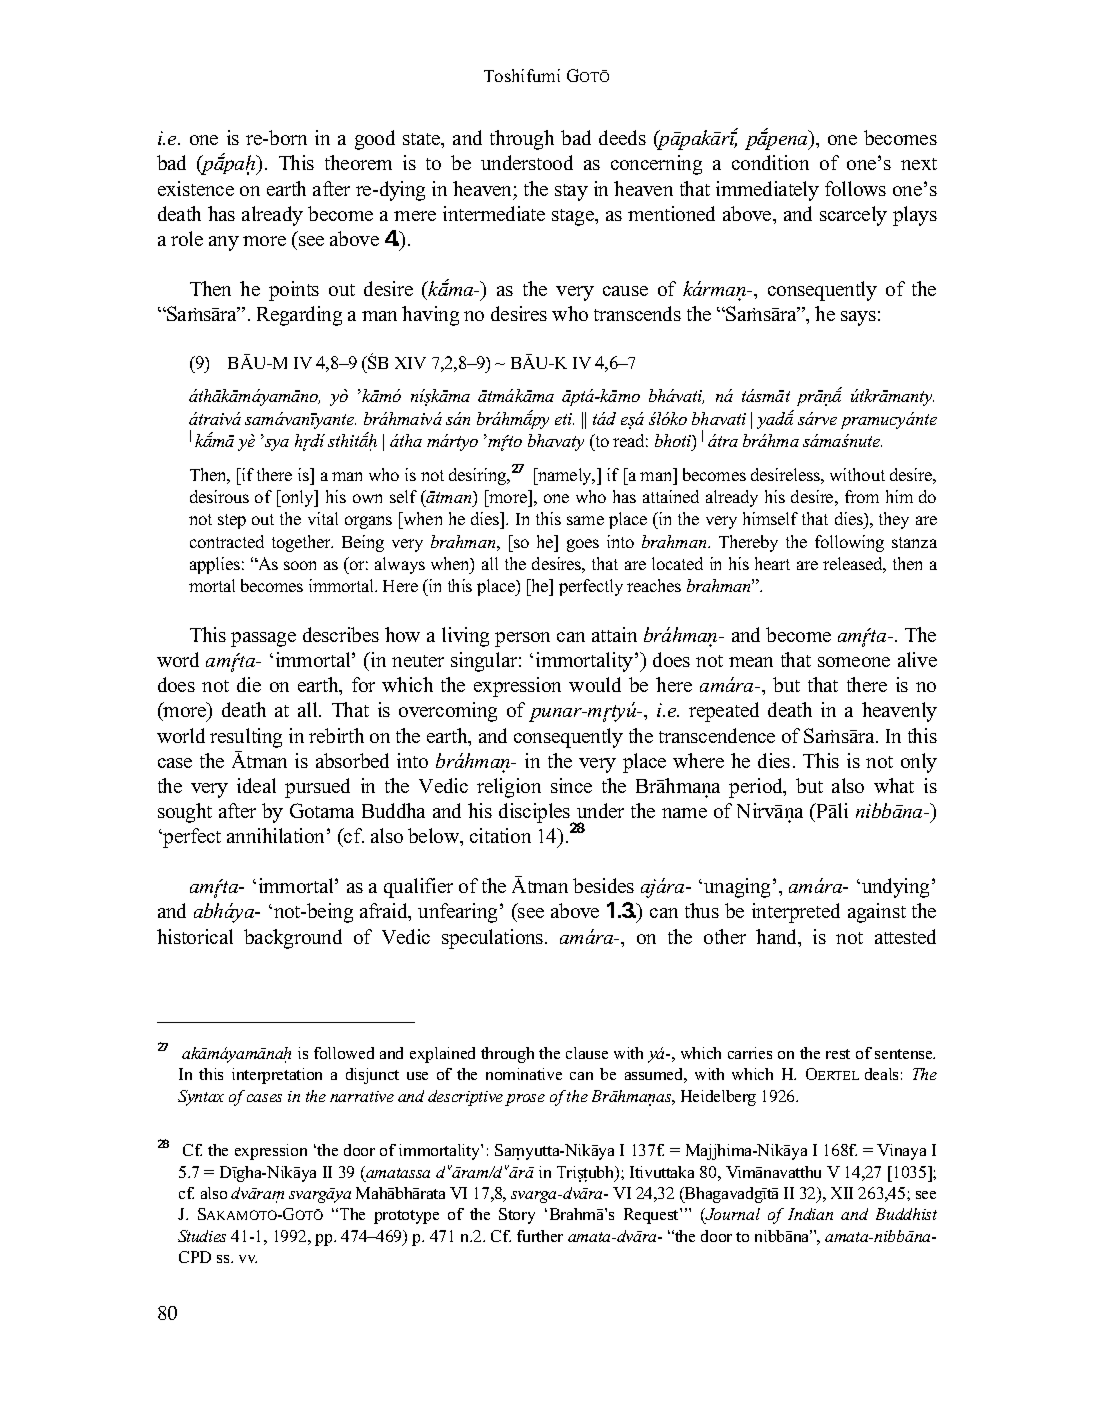 Image resolution: width=1094 pixels, height=1416 pixels. Describe the element at coordinates (587, 1053) in the screenshot. I see `clause` at that location.
